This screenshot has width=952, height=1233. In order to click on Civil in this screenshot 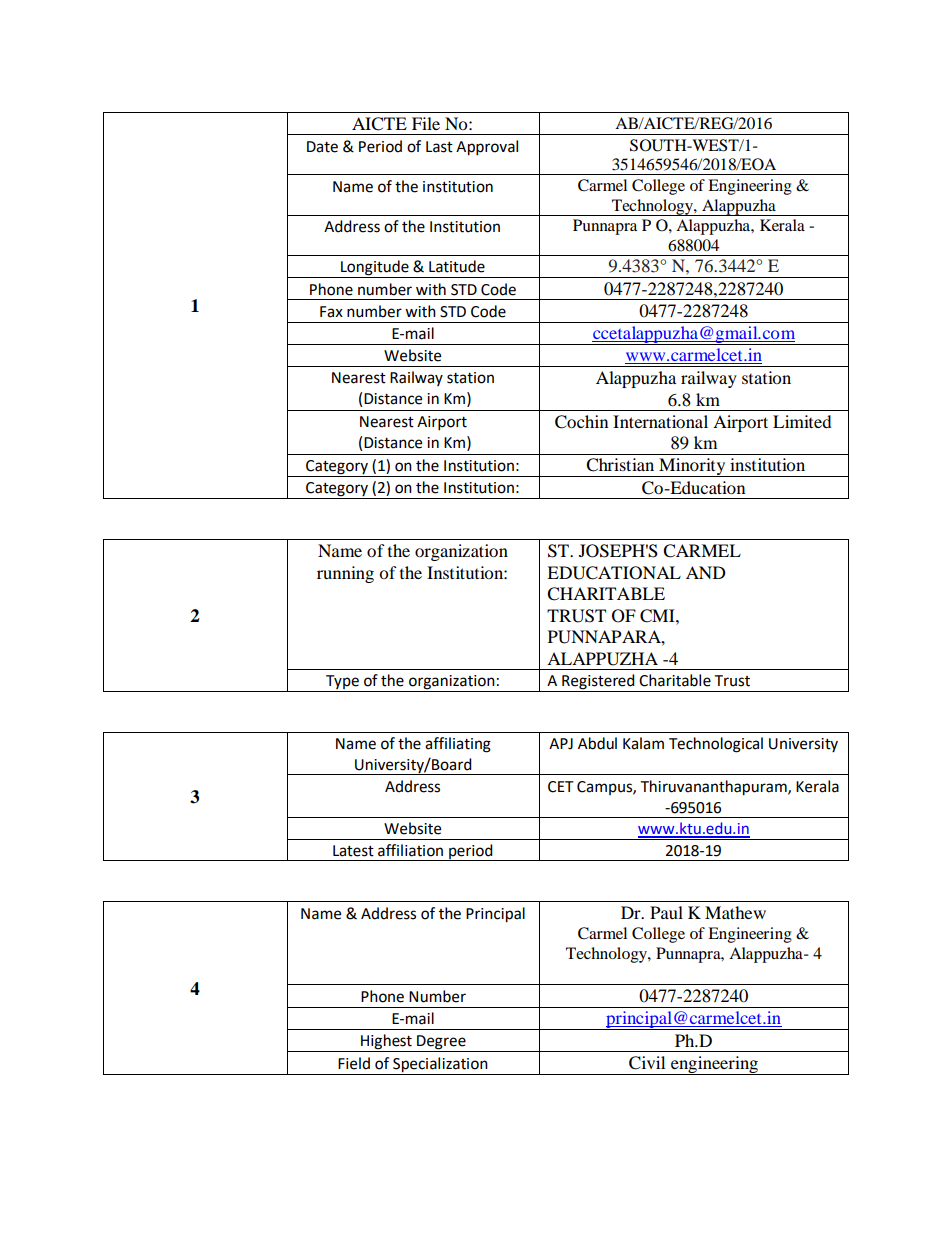, I will do `click(647, 1063)`.
